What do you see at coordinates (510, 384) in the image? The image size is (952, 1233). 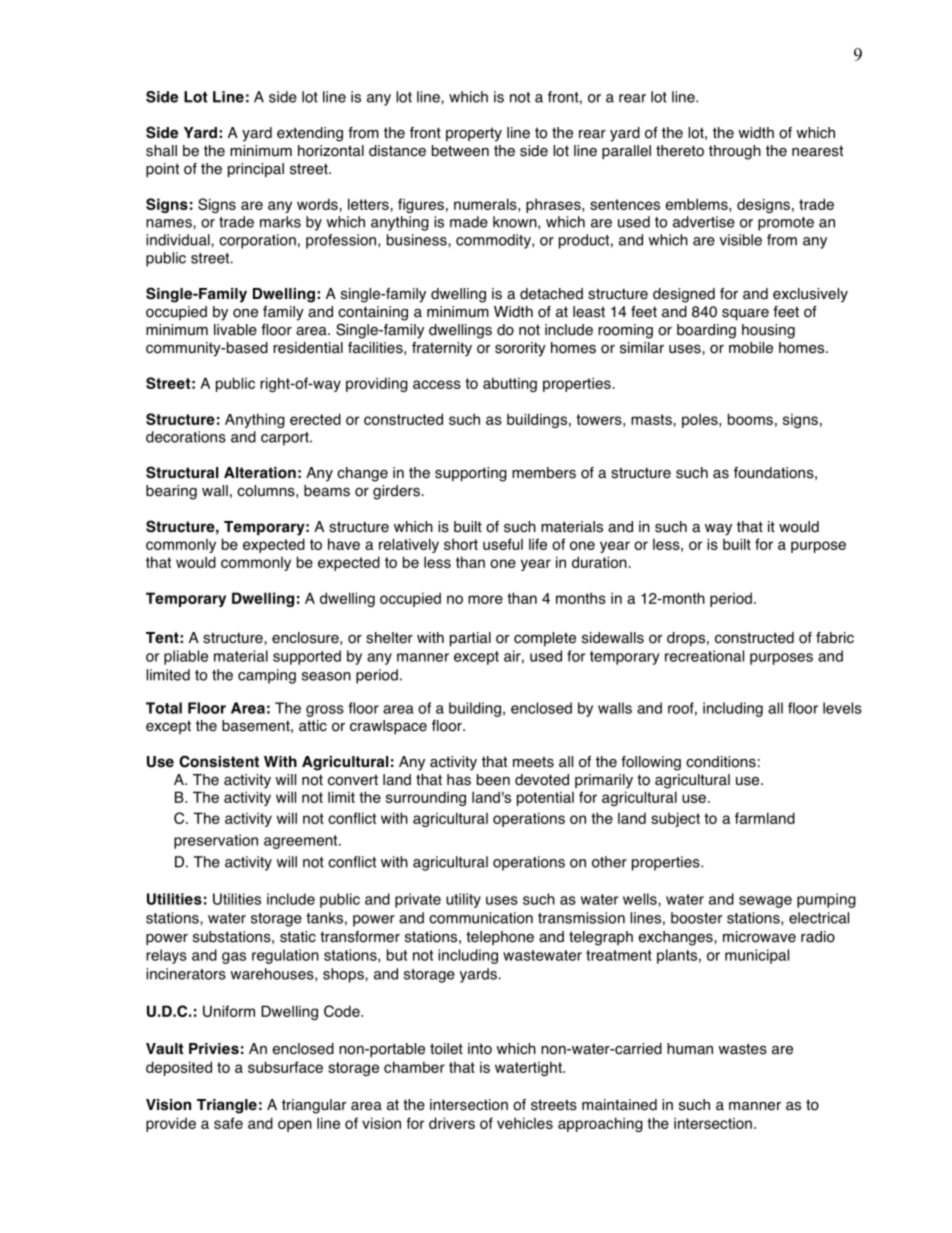 I see `abutting` at bounding box center [510, 384].
